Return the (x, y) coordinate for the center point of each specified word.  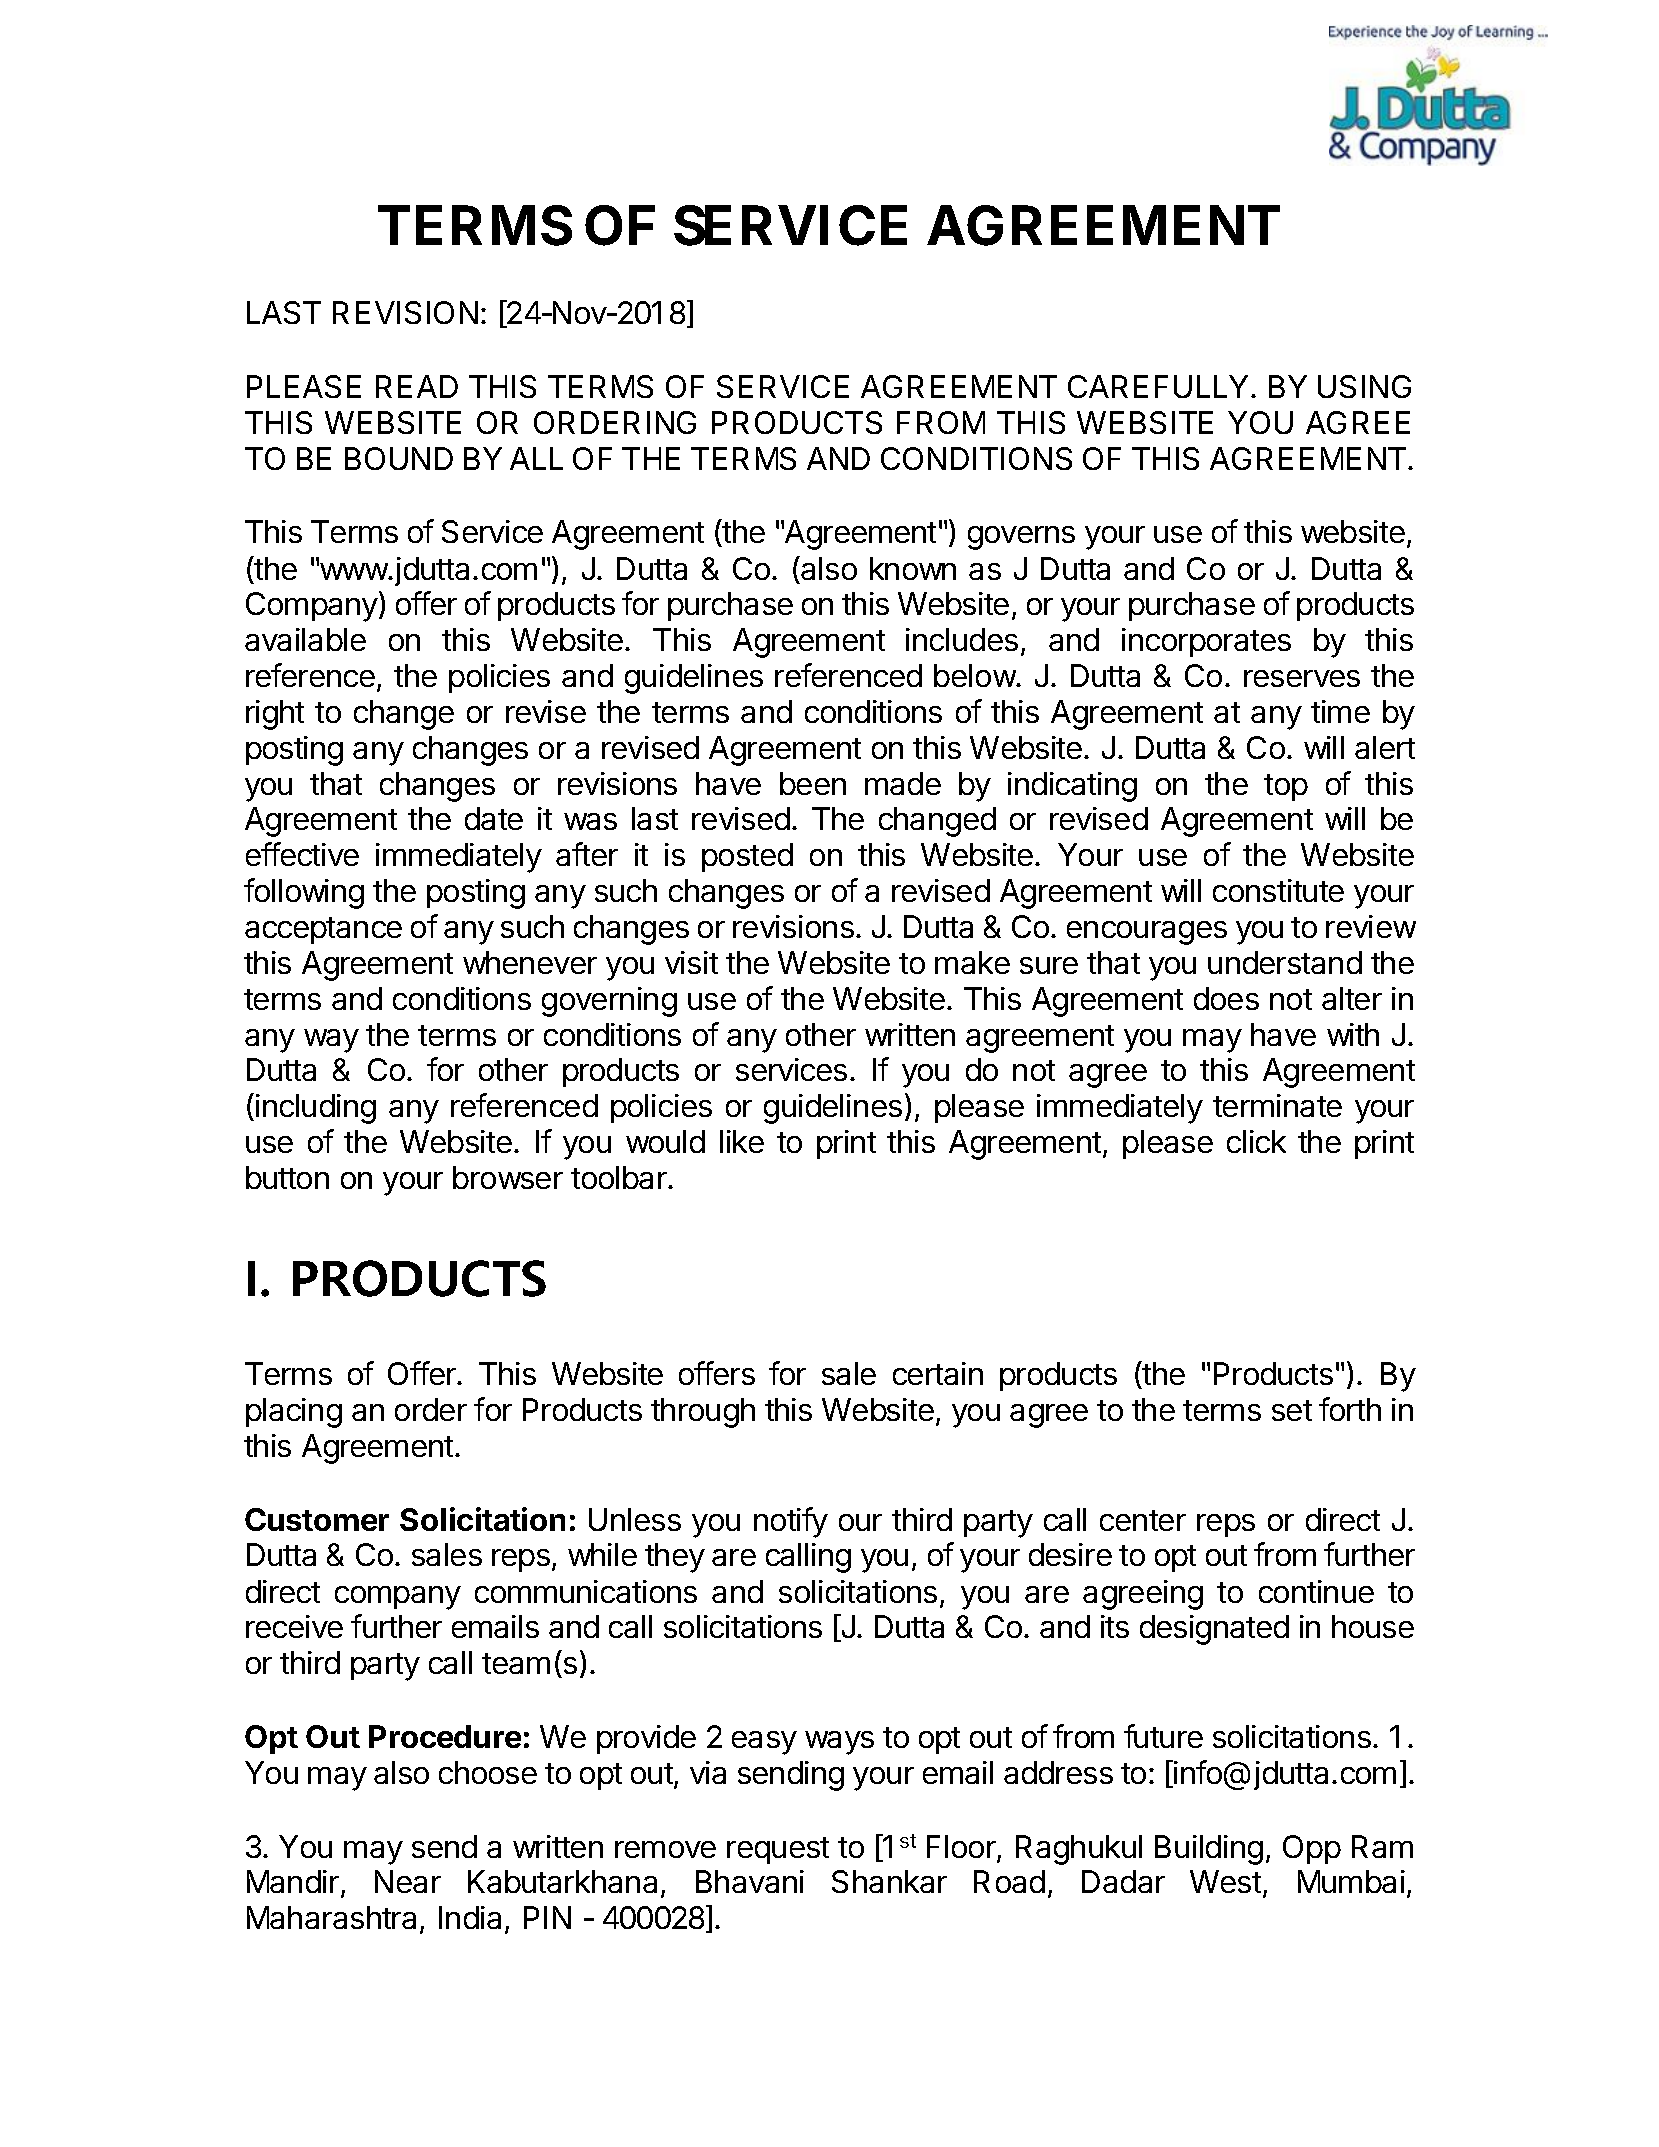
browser (508, 1177)
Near (408, 1881)
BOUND (399, 458)
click (1256, 1141)
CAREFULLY (1160, 386)
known (913, 568)
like (742, 1141)
